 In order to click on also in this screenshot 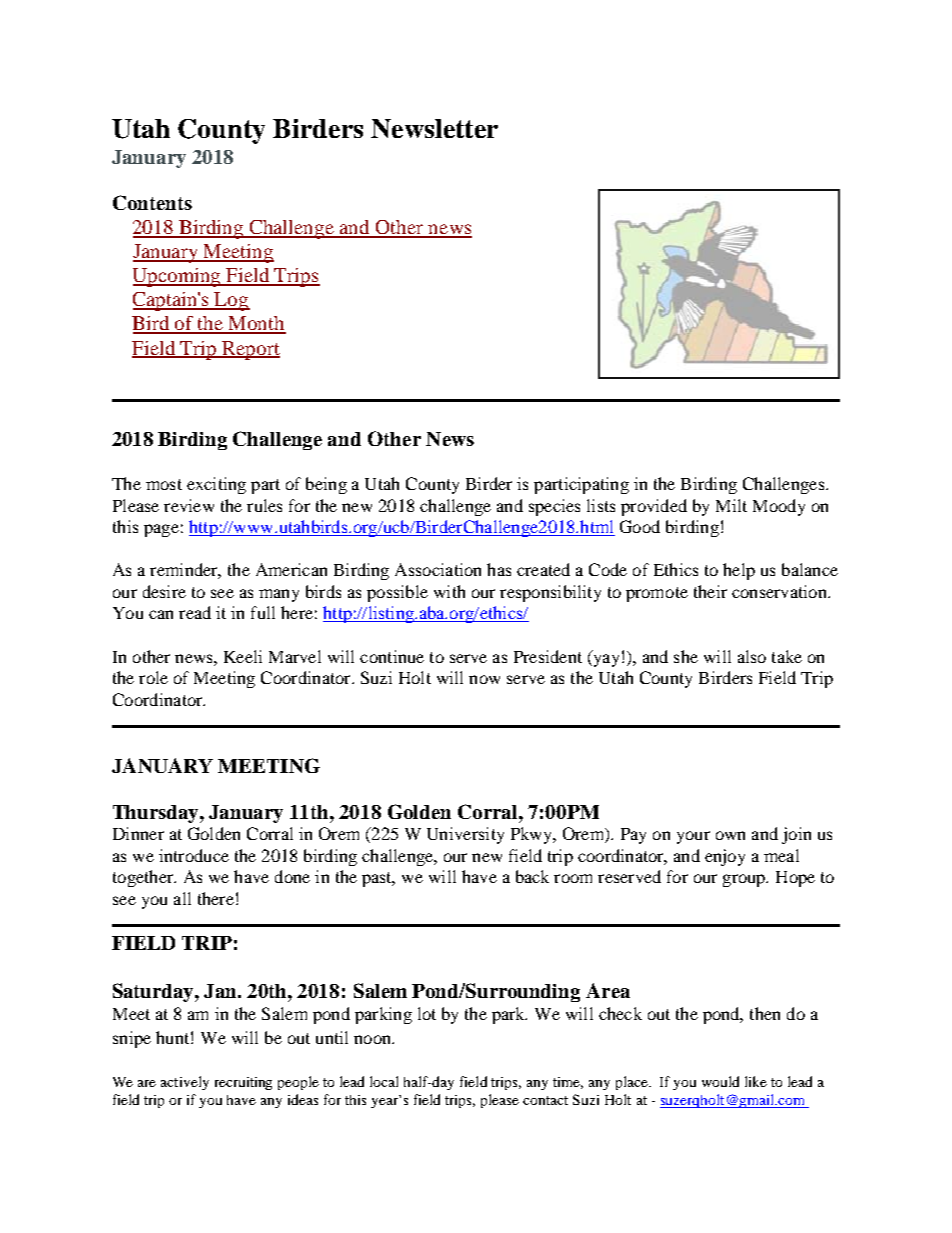, I will do `click(752, 656)`.
